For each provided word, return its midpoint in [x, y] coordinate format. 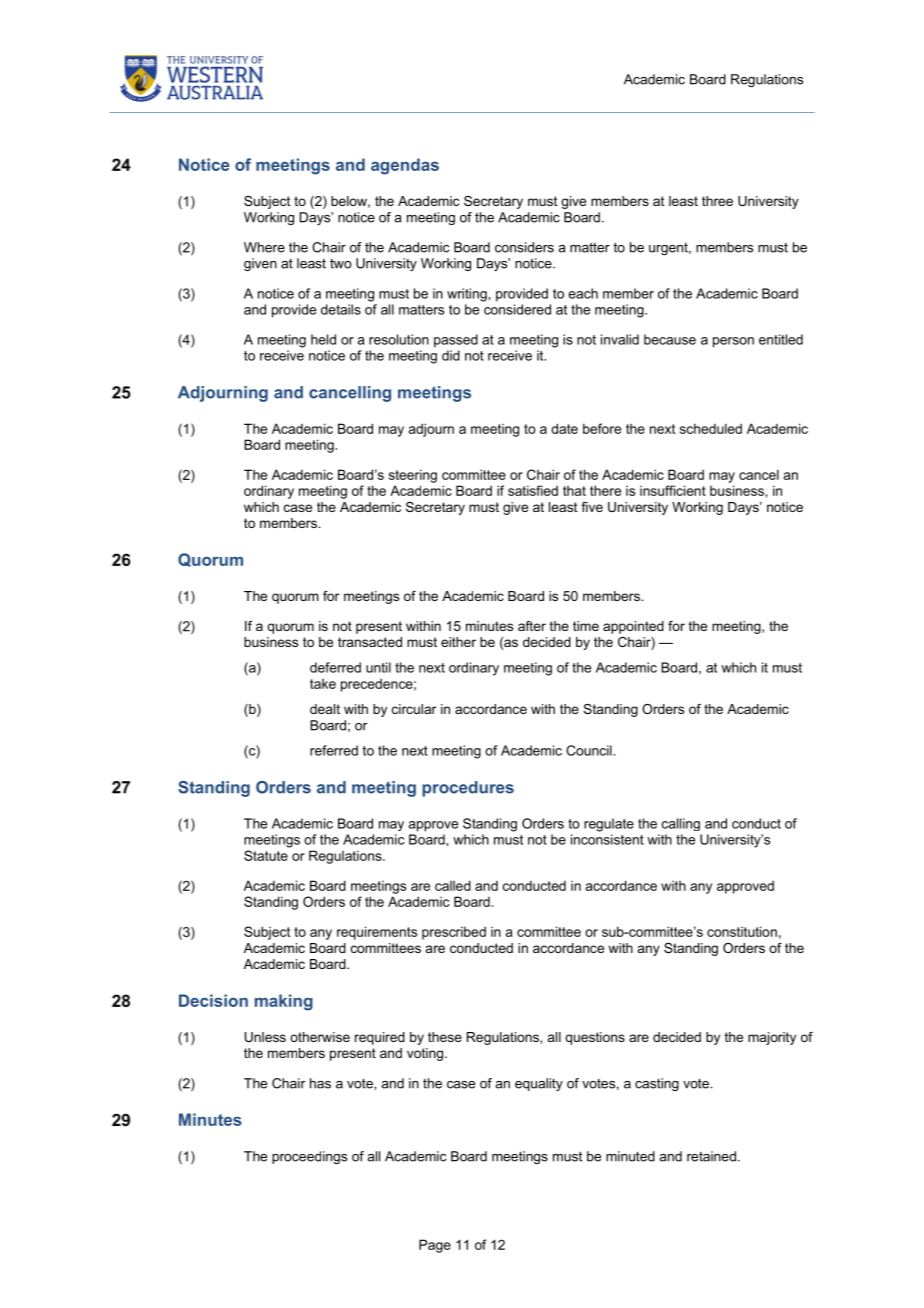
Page [435, 1246]
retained [711, 1156]
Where [264, 247]
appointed [633, 627]
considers [524, 247]
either [458, 642]
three [717, 201]
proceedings [309, 1157]
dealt [325, 709]
